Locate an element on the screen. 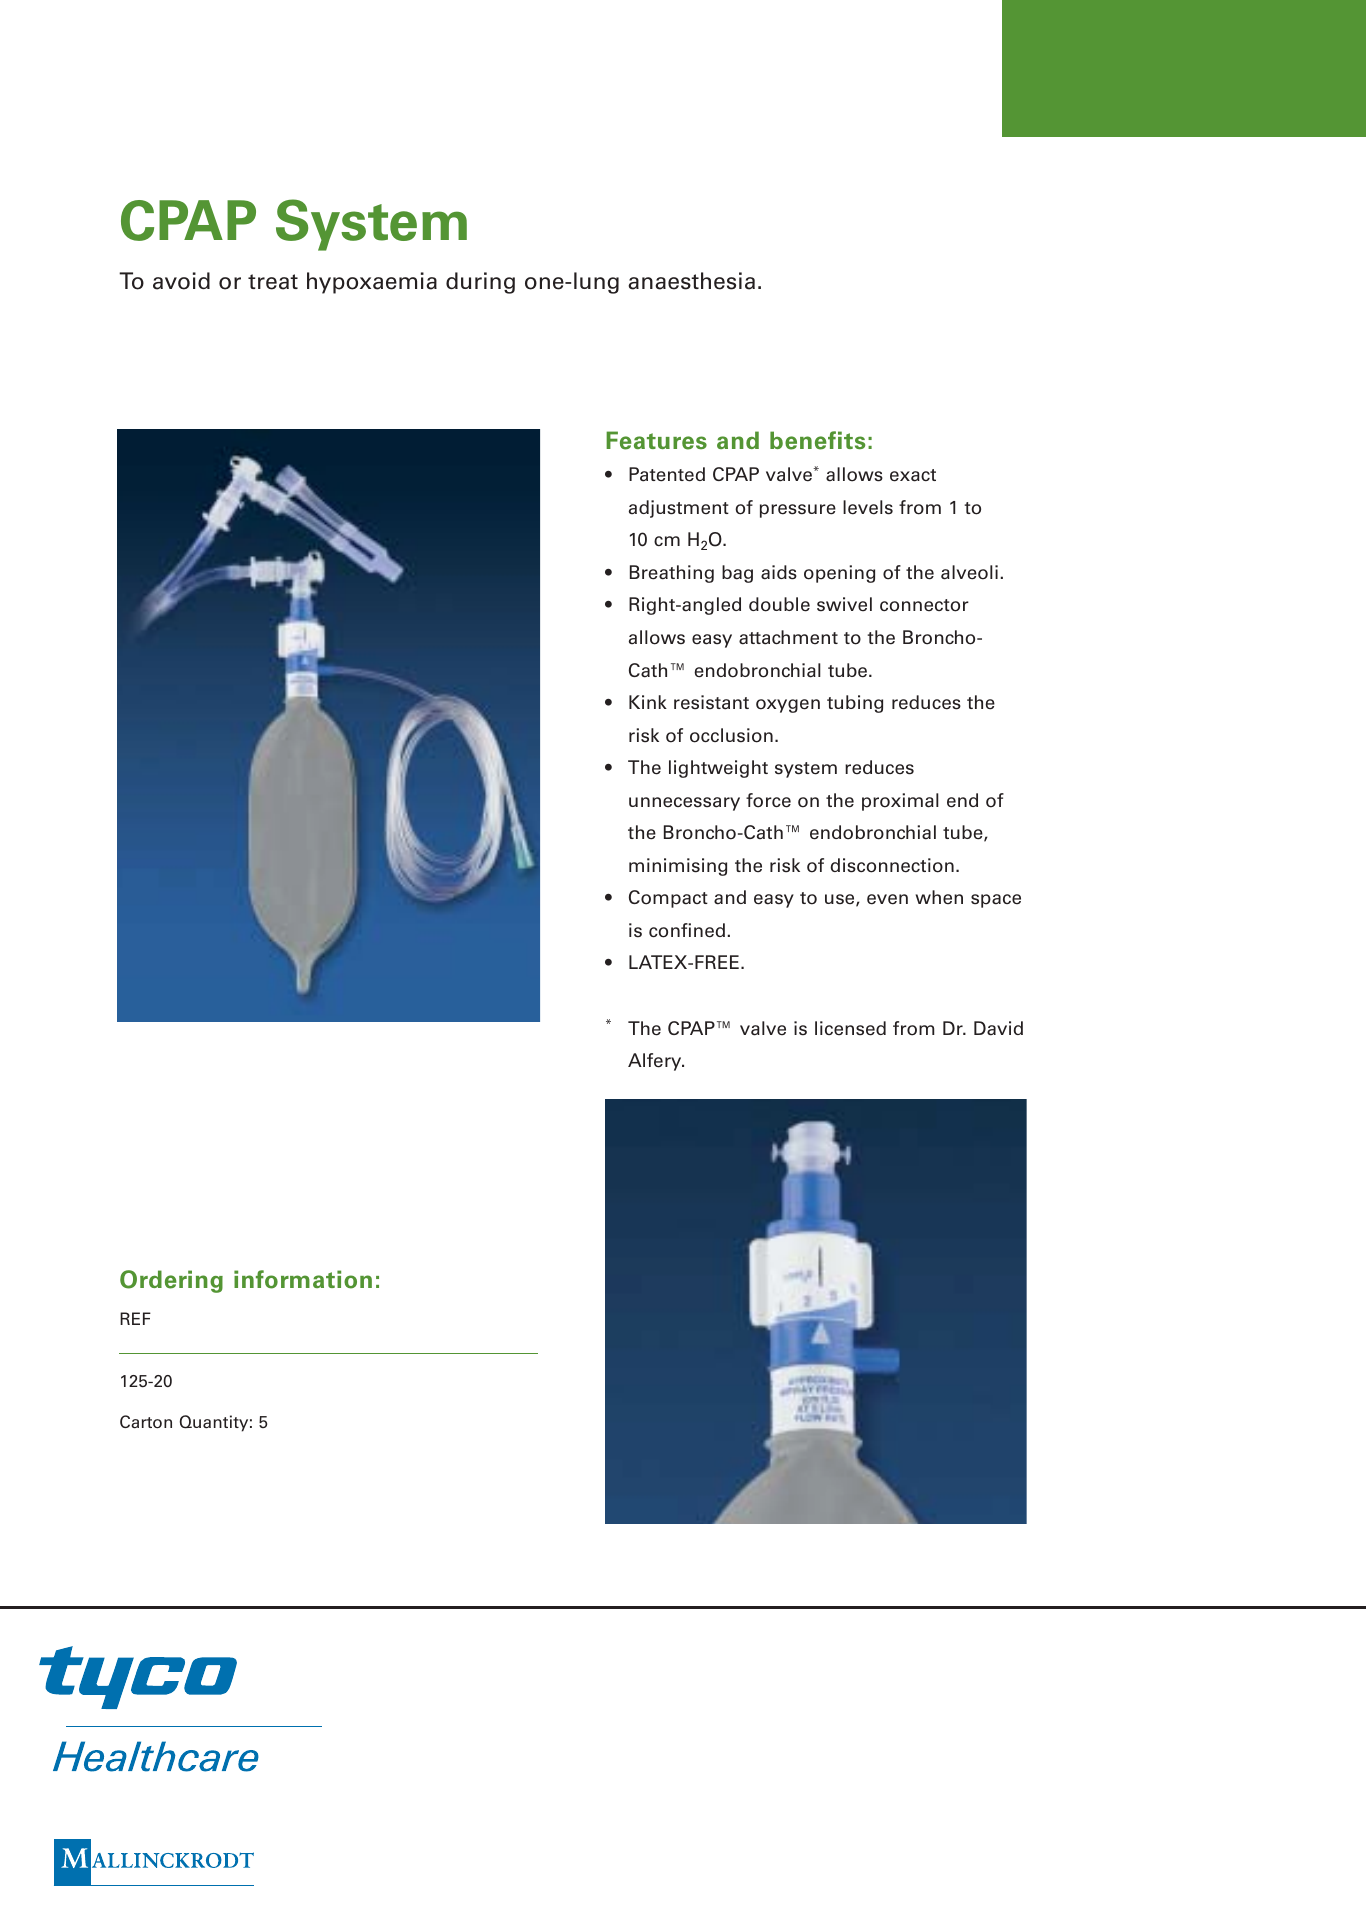  confined is located at coordinates (687, 930).
